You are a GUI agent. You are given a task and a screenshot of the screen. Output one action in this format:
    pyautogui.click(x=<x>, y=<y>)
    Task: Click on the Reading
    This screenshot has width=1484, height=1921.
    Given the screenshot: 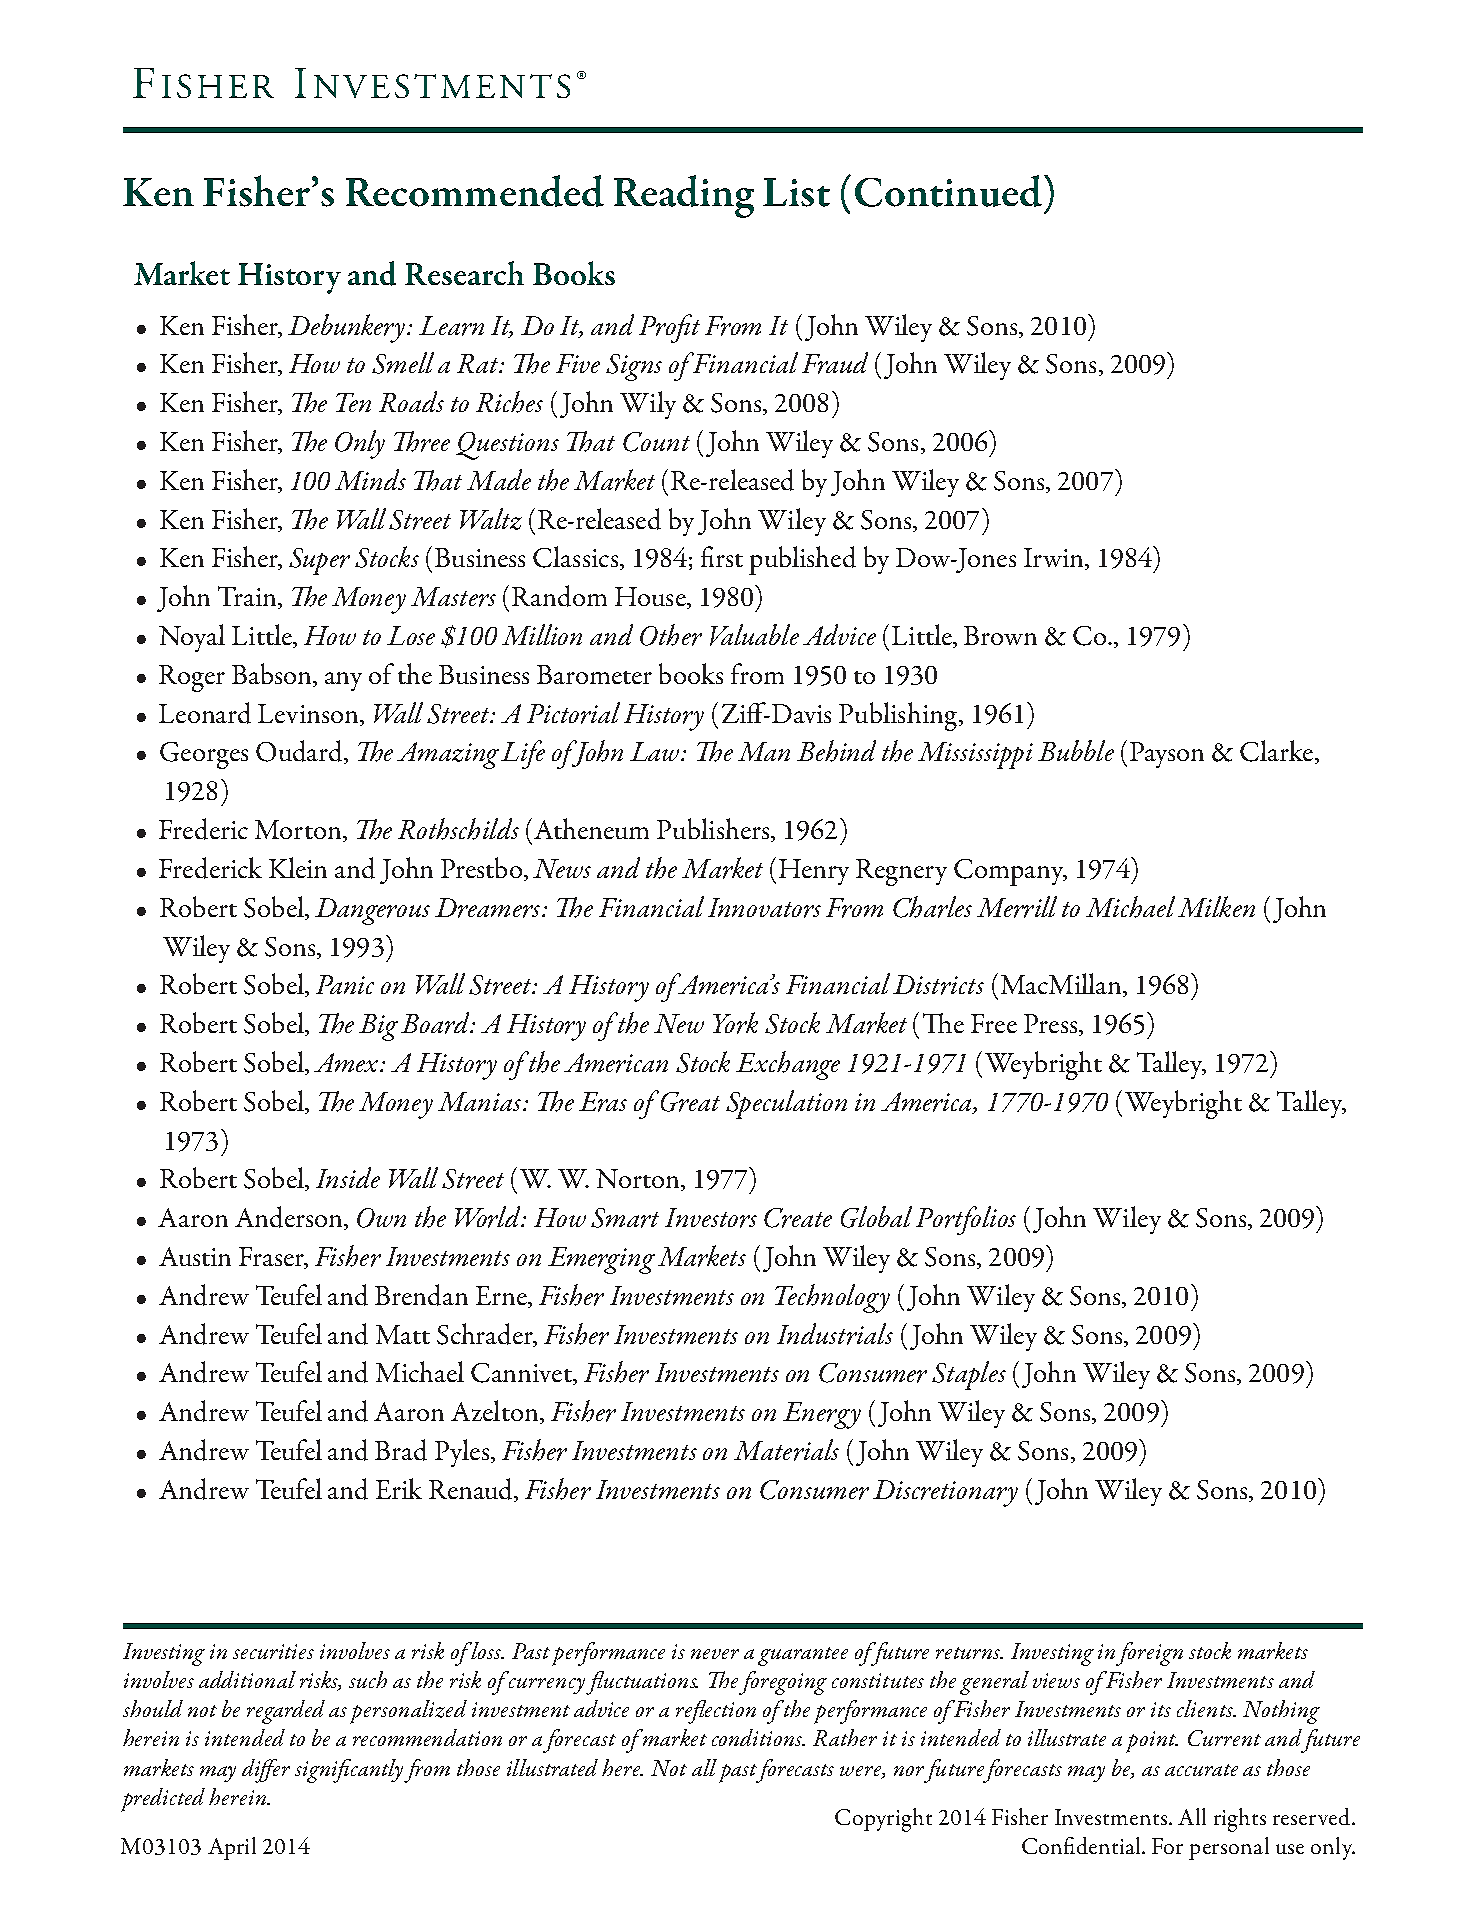 What is the action you would take?
    pyautogui.click(x=684, y=196)
